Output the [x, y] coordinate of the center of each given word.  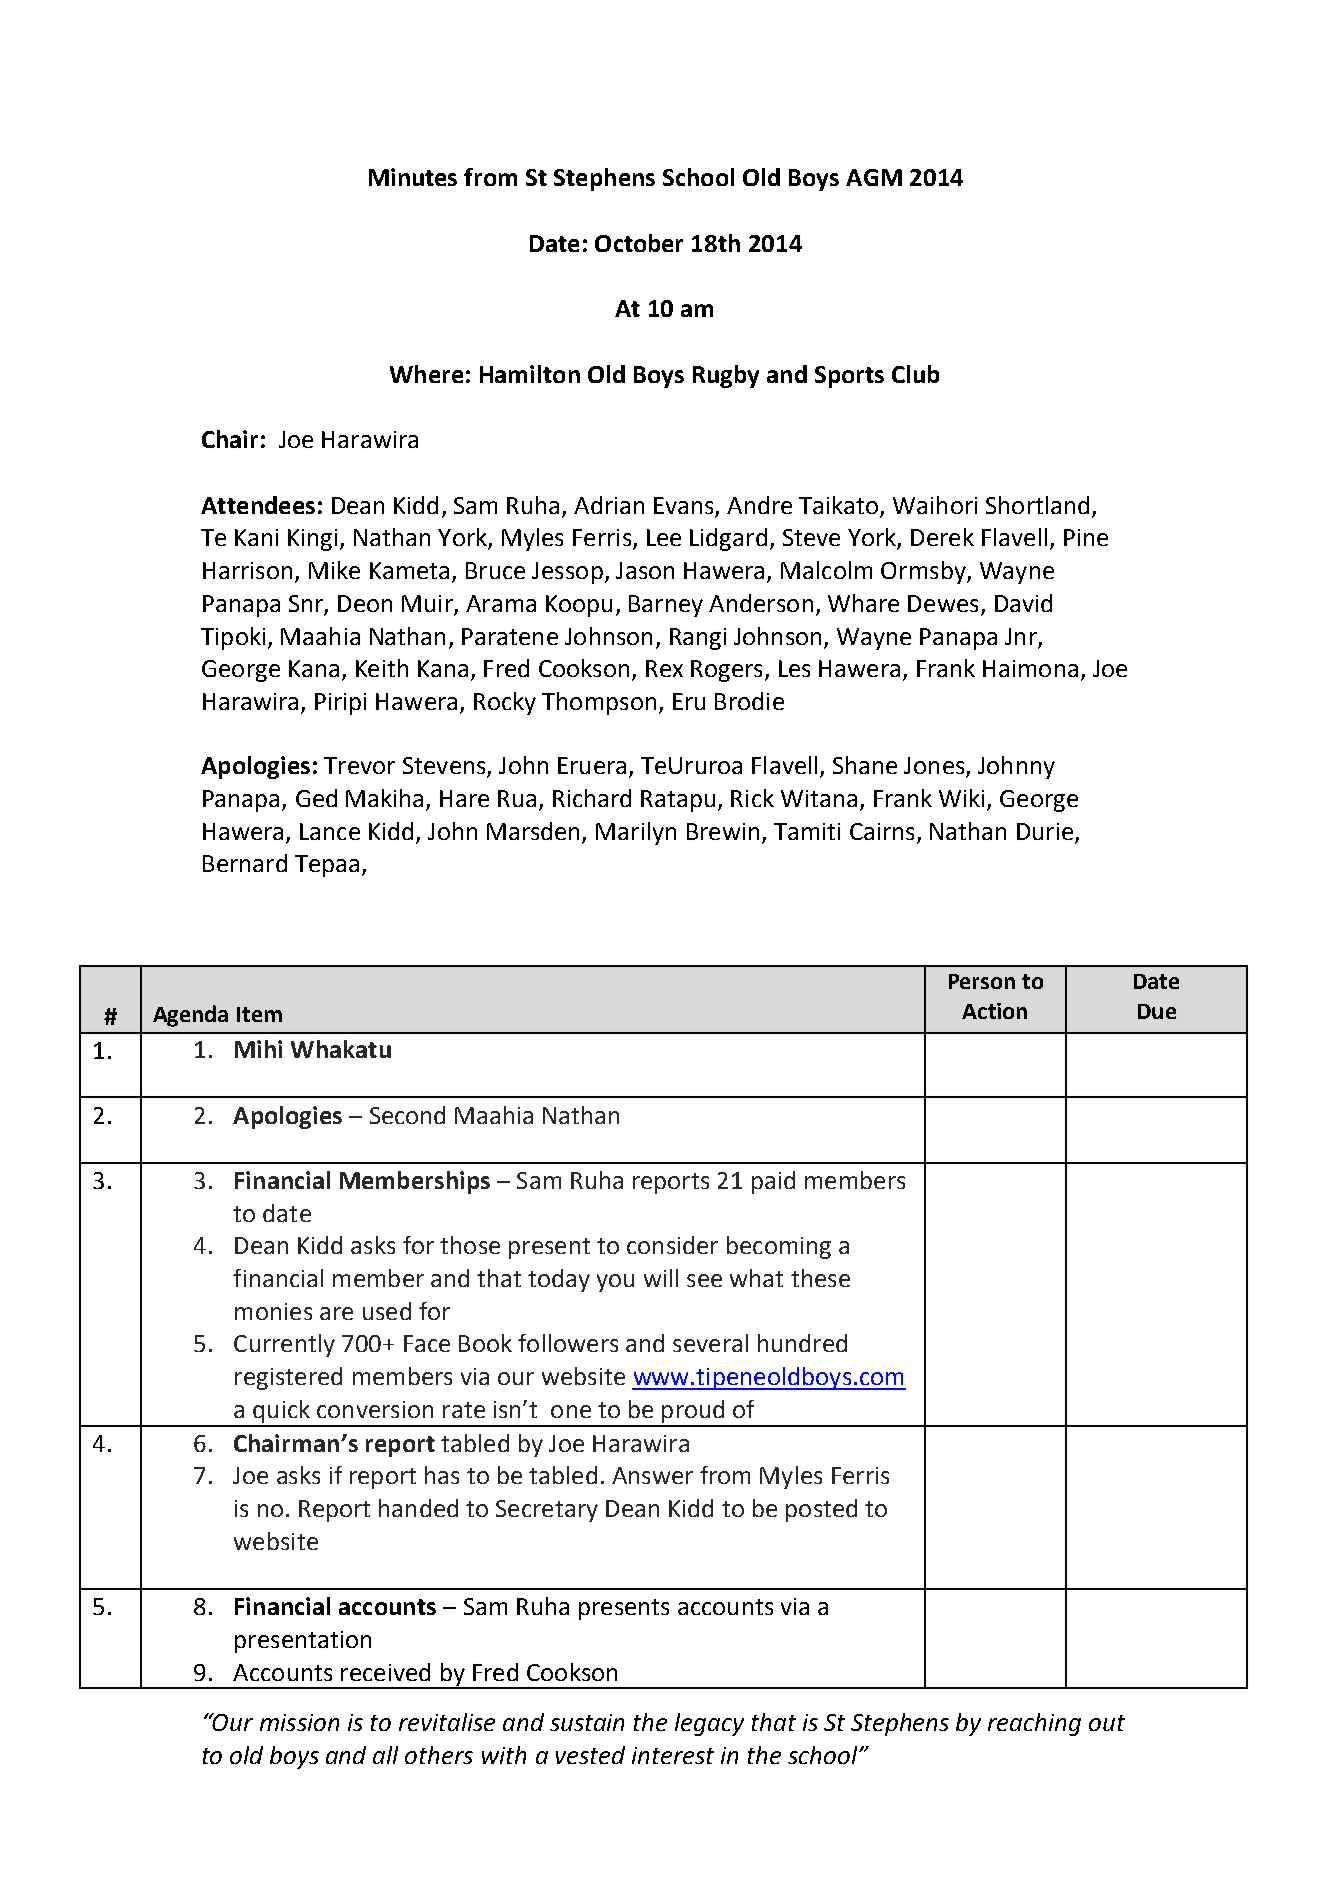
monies [273, 1311]
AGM [874, 177]
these [820, 1278]
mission [299, 1722]
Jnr [1021, 636]
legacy [709, 1724]
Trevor [359, 765]
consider [672, 1245]
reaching [1034, 1724]
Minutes [413, 177]
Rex [664, 668]
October [639, 243]
